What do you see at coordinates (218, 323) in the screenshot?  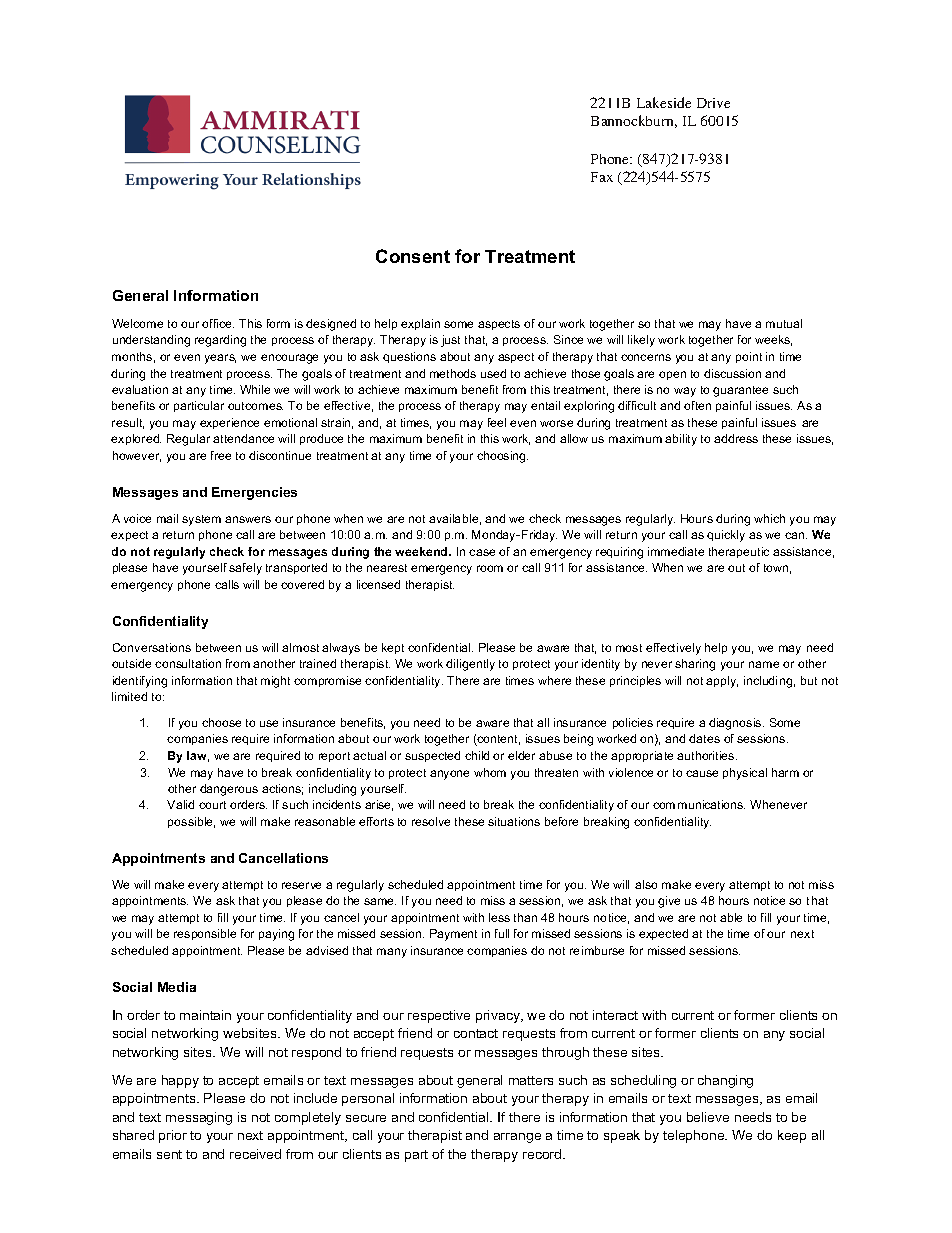 I see `office` at bounding box center [218, 323].
